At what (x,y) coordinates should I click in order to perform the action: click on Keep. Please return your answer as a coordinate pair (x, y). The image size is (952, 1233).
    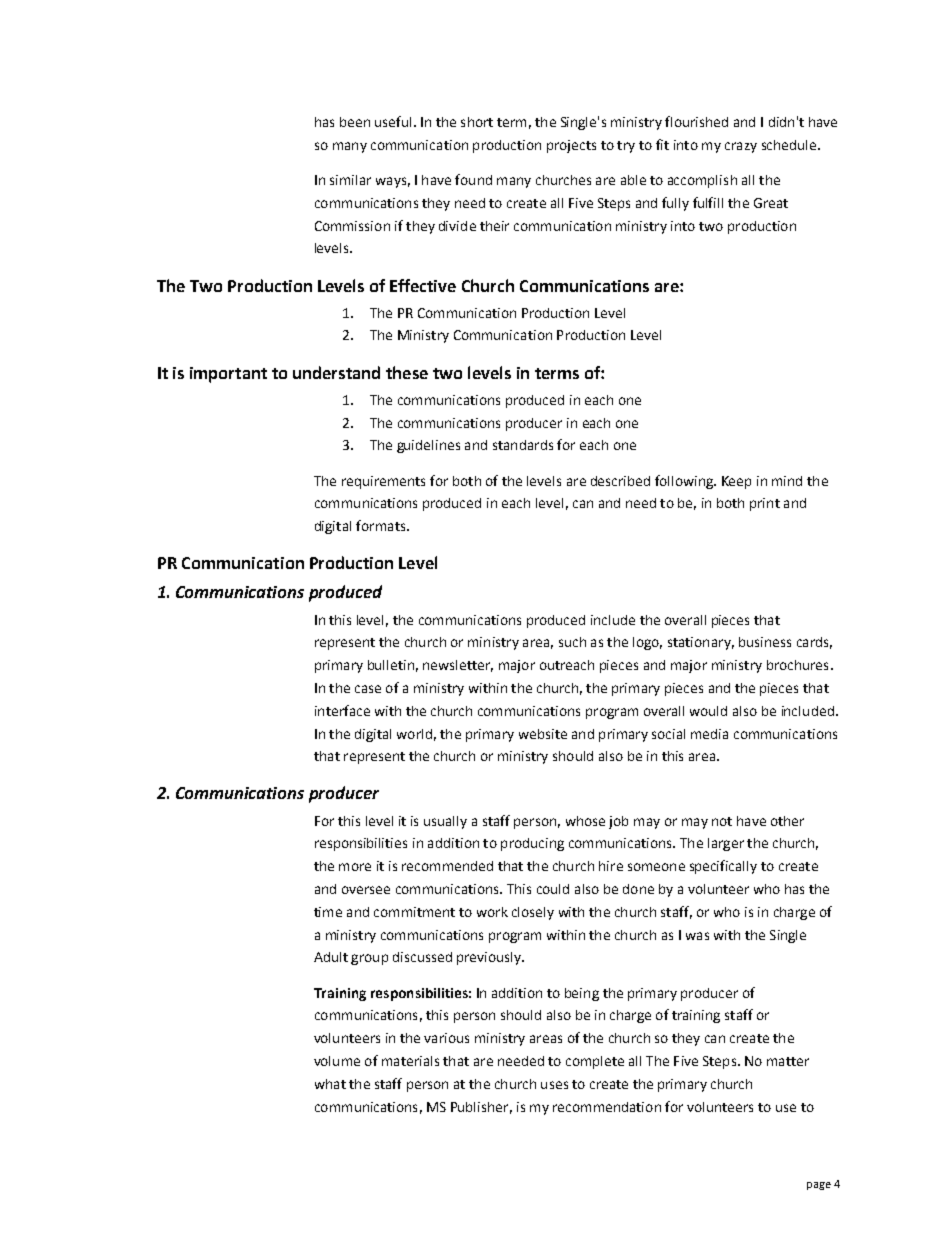
    Looking at the image, I should click on (736, 482).
